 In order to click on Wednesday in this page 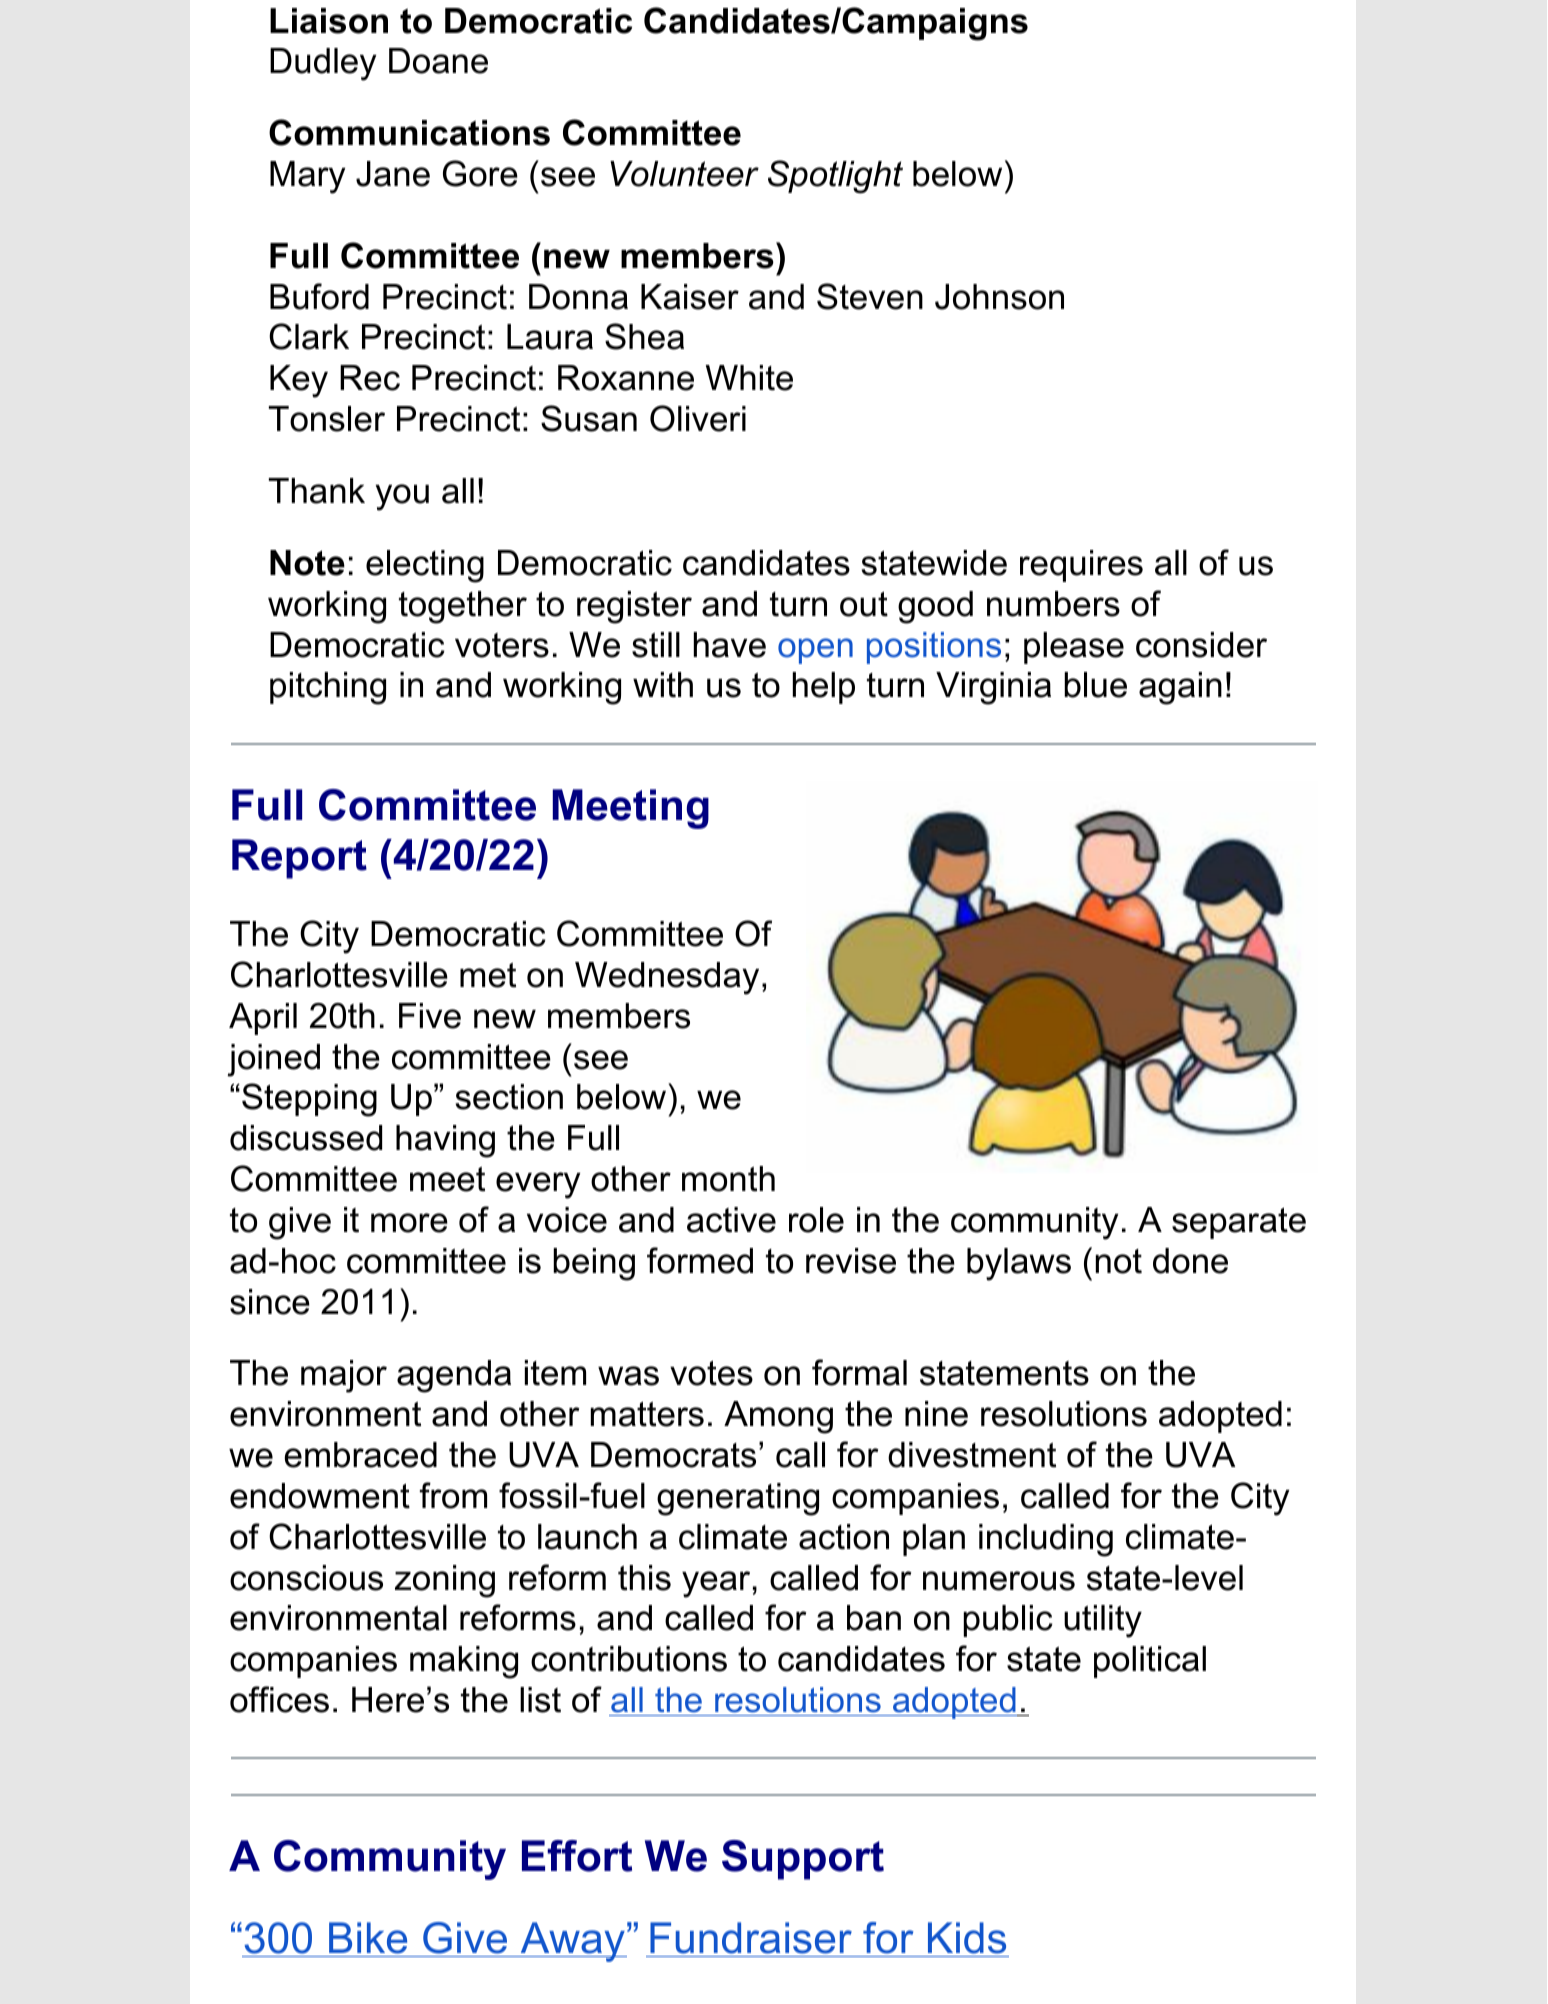, I will do `click(667, 978)`.
